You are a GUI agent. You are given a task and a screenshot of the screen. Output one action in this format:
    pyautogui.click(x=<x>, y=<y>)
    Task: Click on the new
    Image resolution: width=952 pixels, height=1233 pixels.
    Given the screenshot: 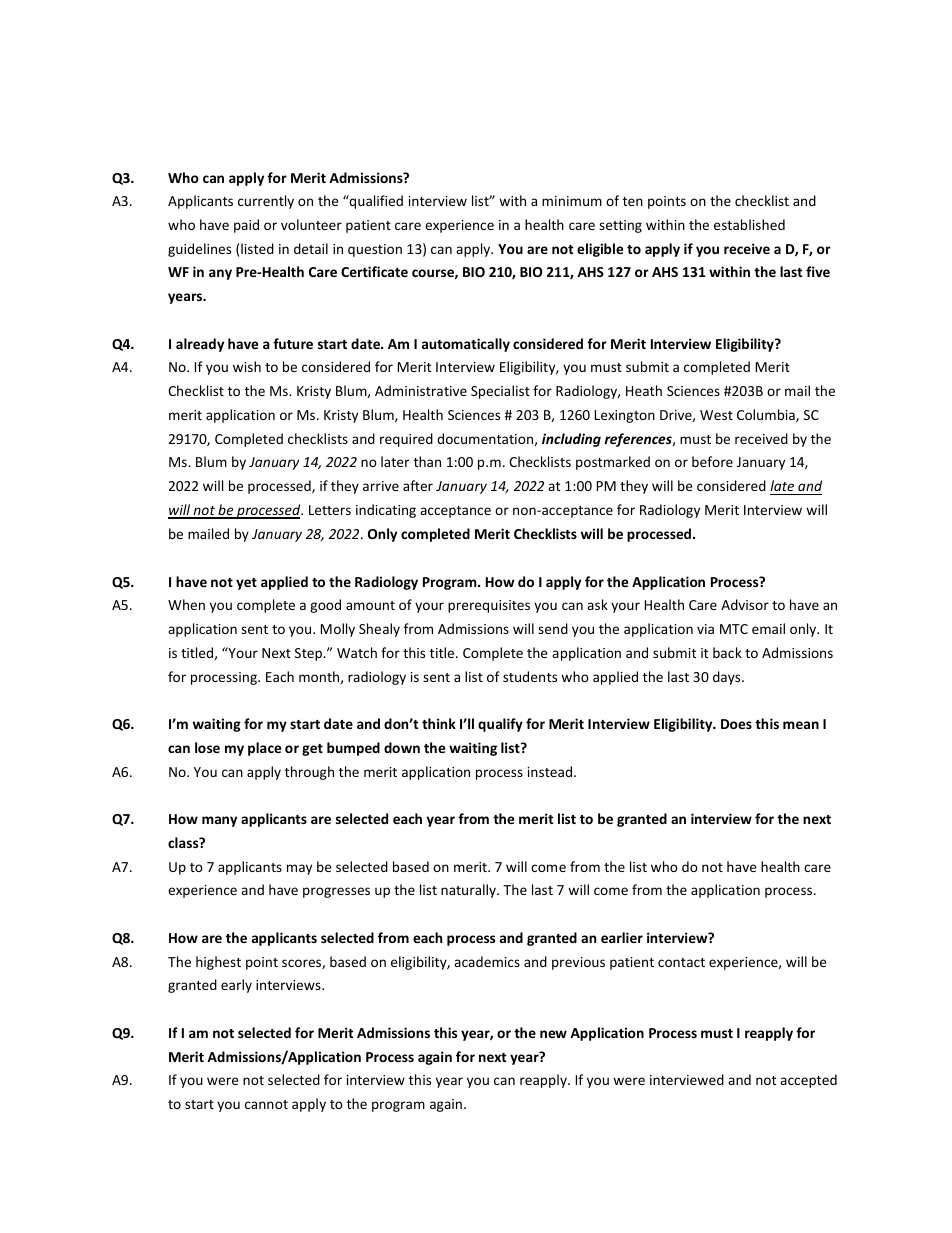 What is the action you would take?
    pyautogui.click(x=553, y=1034)
